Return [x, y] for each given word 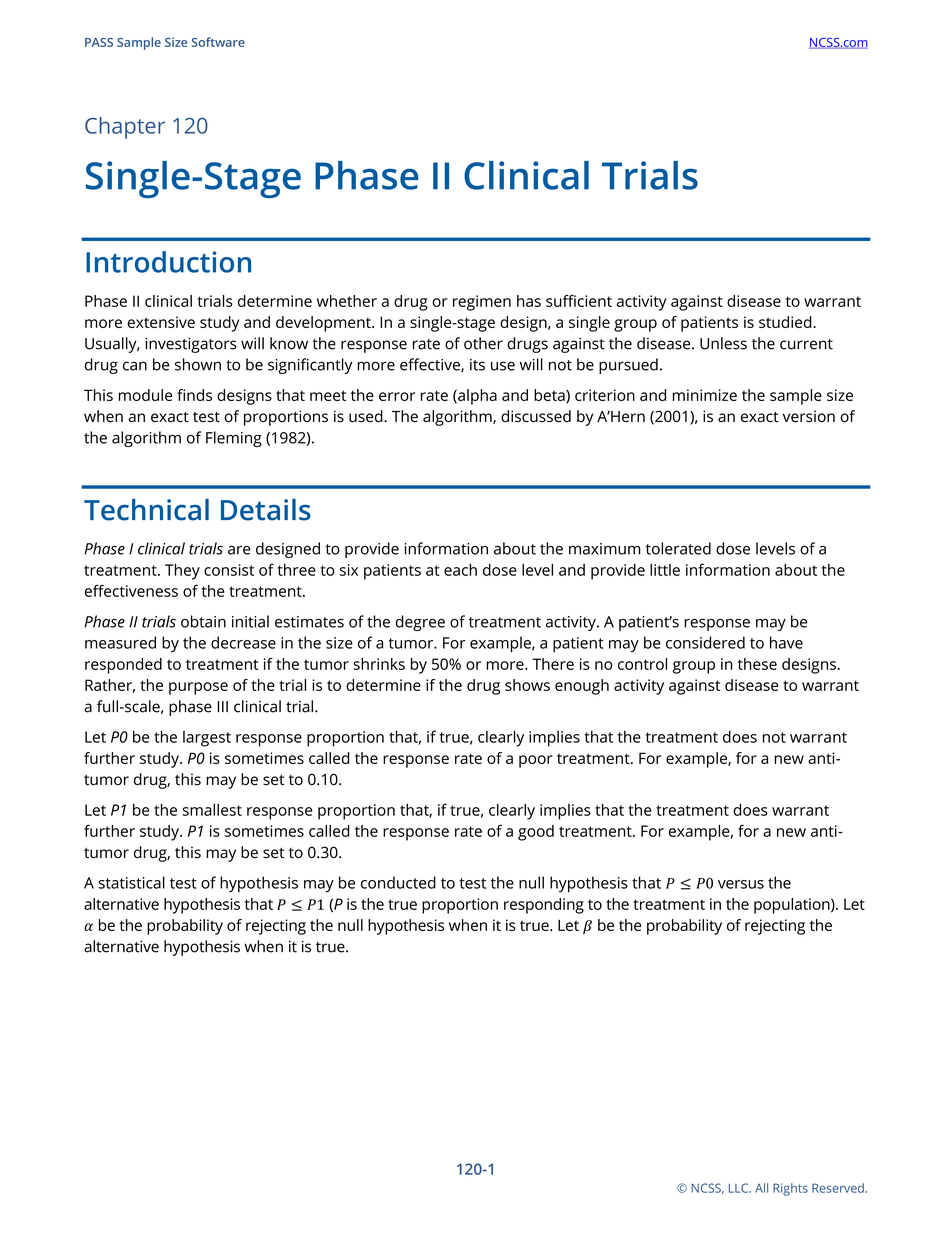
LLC [740, 1188]
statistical [131, 882]
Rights [790, 1189]
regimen [482, 303]
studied [786, 322]
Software [218, 42]
